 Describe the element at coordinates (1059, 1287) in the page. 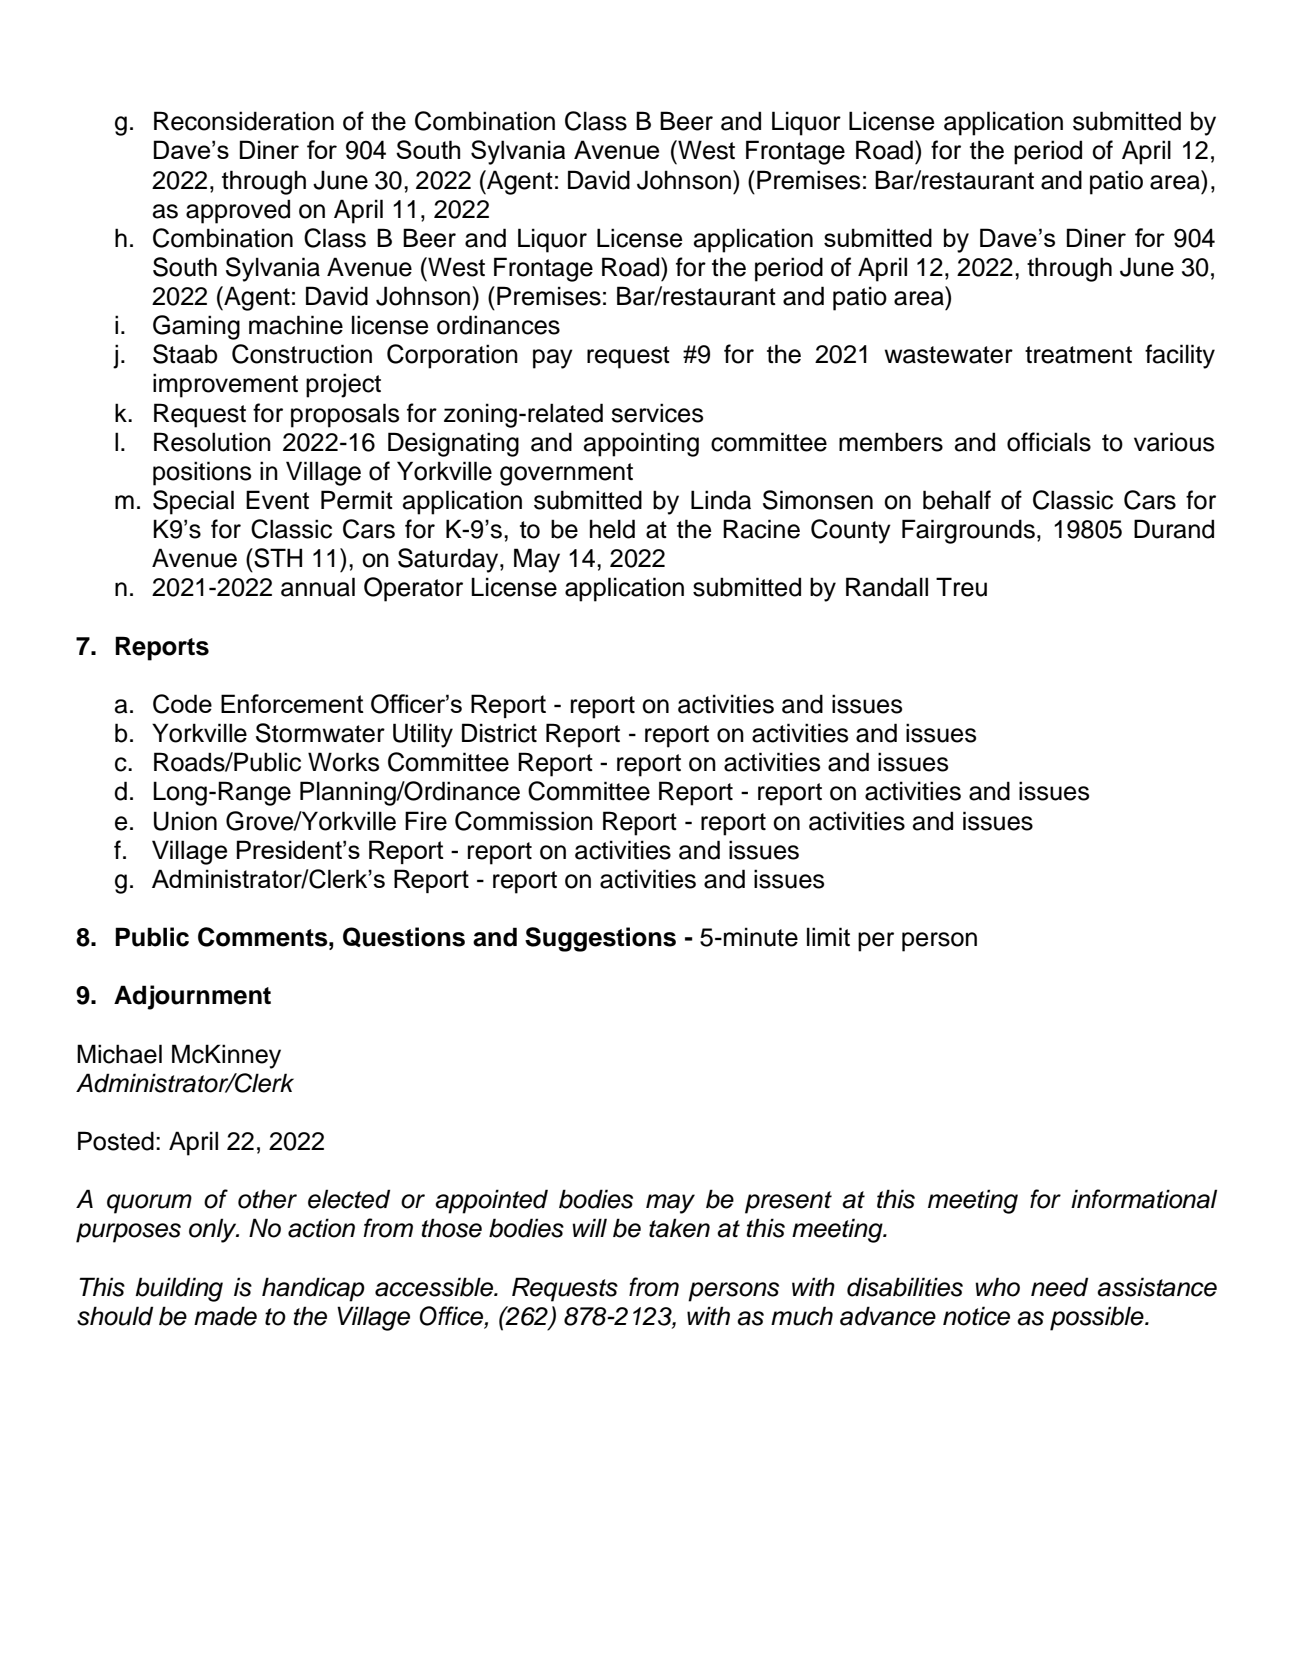

I see `need` at that location.
